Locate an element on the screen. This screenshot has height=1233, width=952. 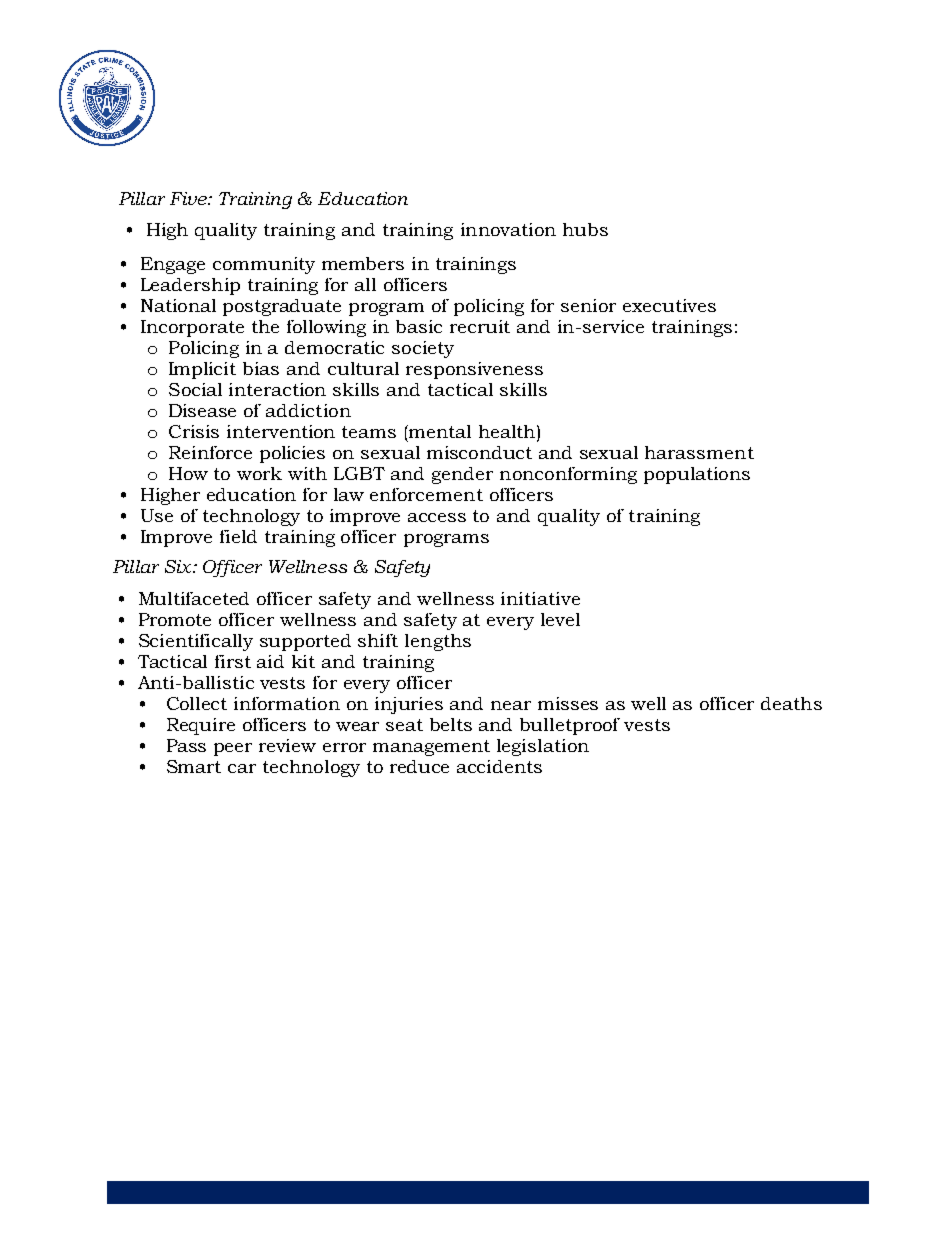
peer is located at coordinates (233, 749).
